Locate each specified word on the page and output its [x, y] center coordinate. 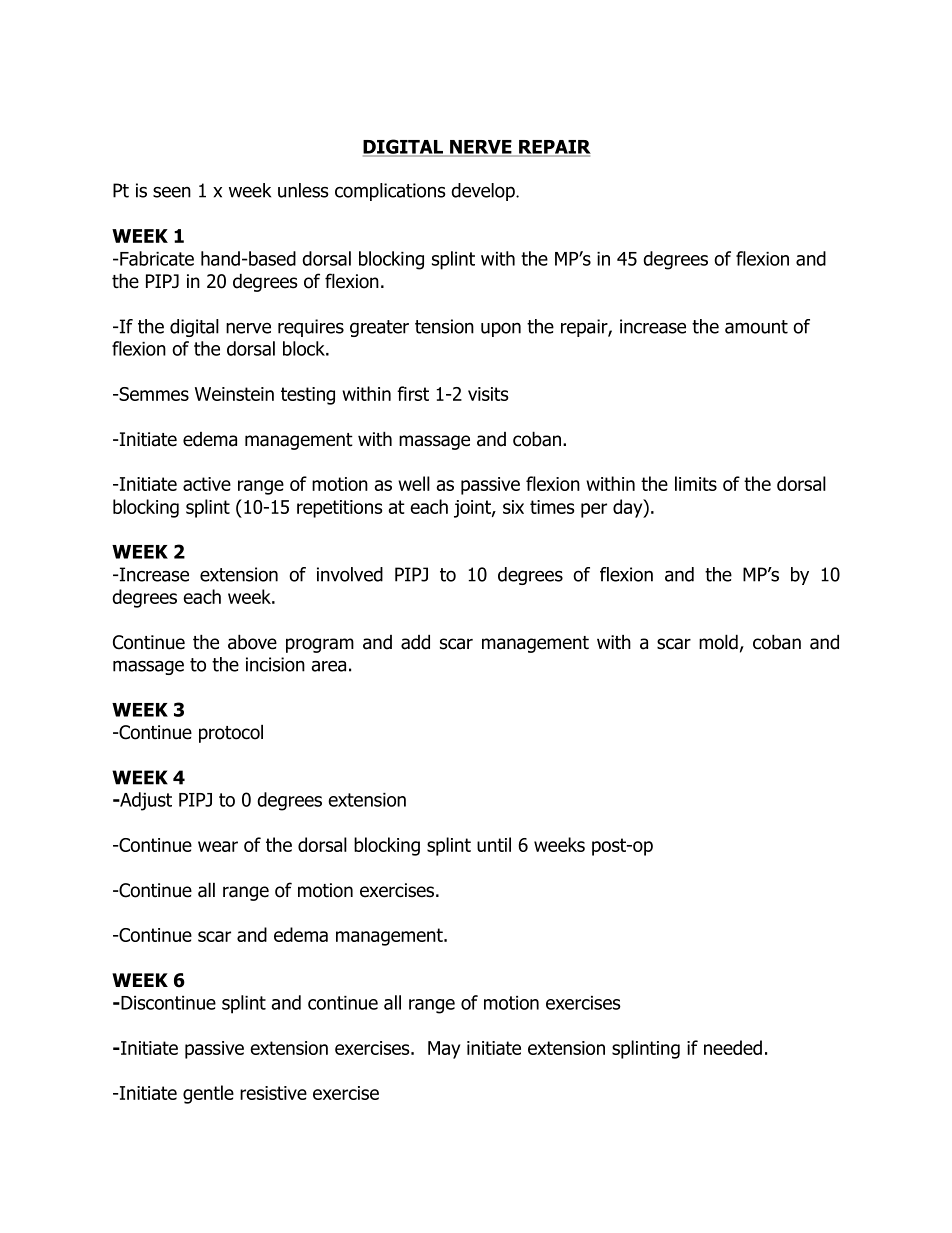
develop [484, 192]
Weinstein [234, 394]
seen [172, 192]
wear [218, 846]
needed [733, 1047]
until [494, 844]
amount [756, 327]
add [415, 642]
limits [696, 483]
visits [488, 394]
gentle [208, 1094]
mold [718, 642]
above [252, 642]
